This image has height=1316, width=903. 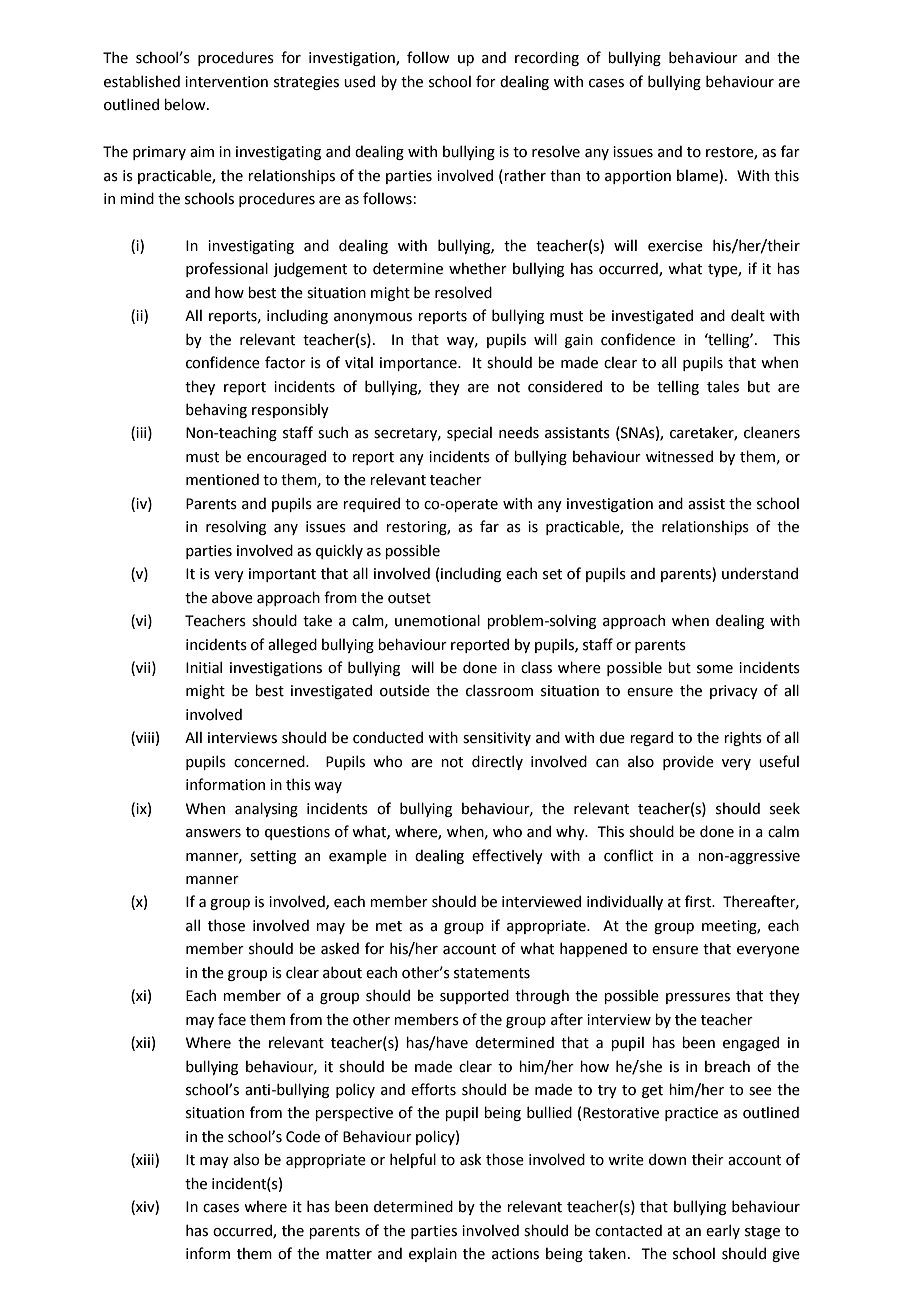 I want to click on early, so click(x=723, y=1231).
